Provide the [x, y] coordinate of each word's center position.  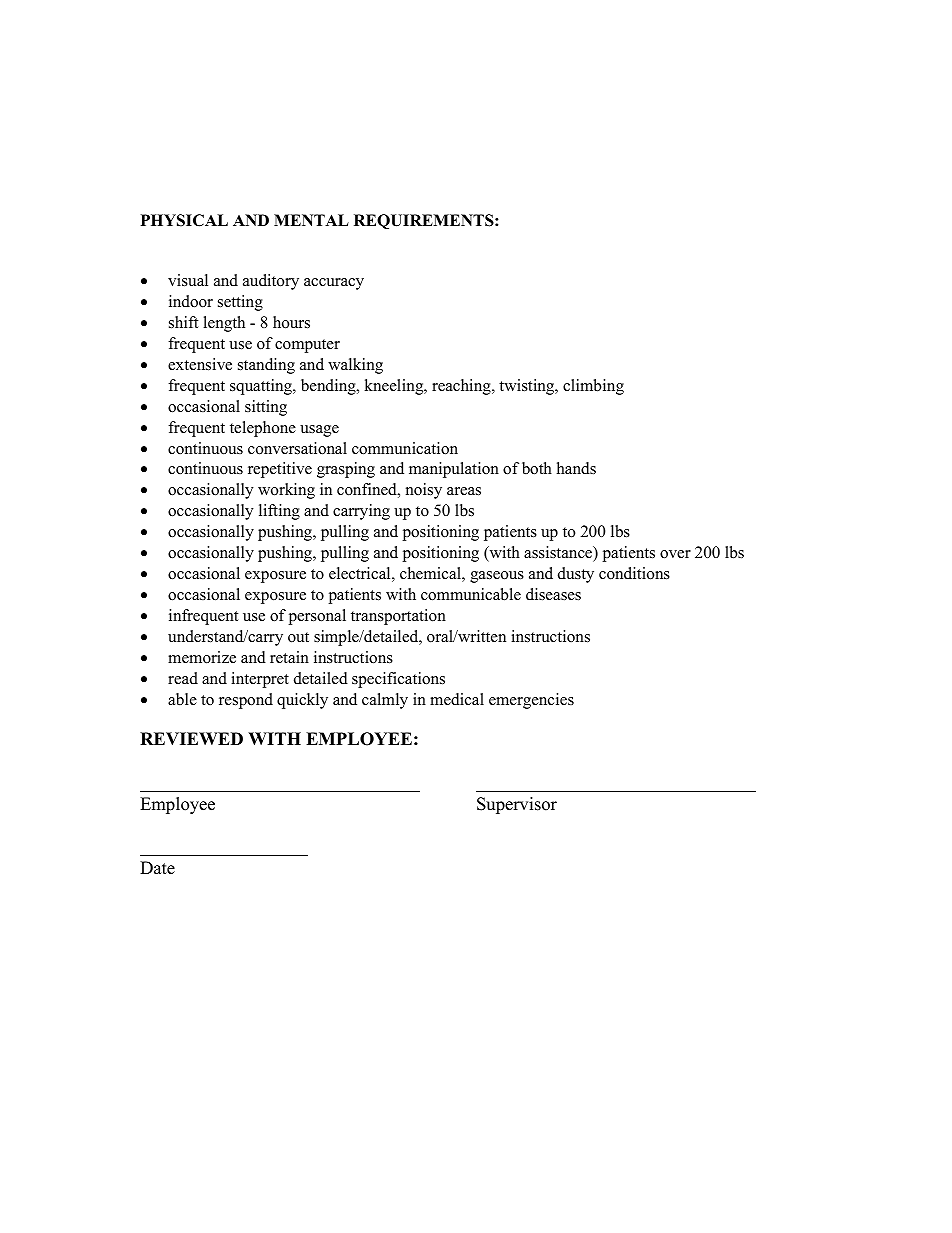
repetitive [280, 470]
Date [157, 868]
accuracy [334, 284]
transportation [398, 617]
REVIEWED [191, 738]
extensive [200, 364]
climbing [593, 387]
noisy [424, 491]
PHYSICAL [184, 220]
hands [576, 468]
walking [355, 366]
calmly [385, 701]
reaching [462, 387]
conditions [634, 573]
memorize [202, 657]
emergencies [531, 701]
